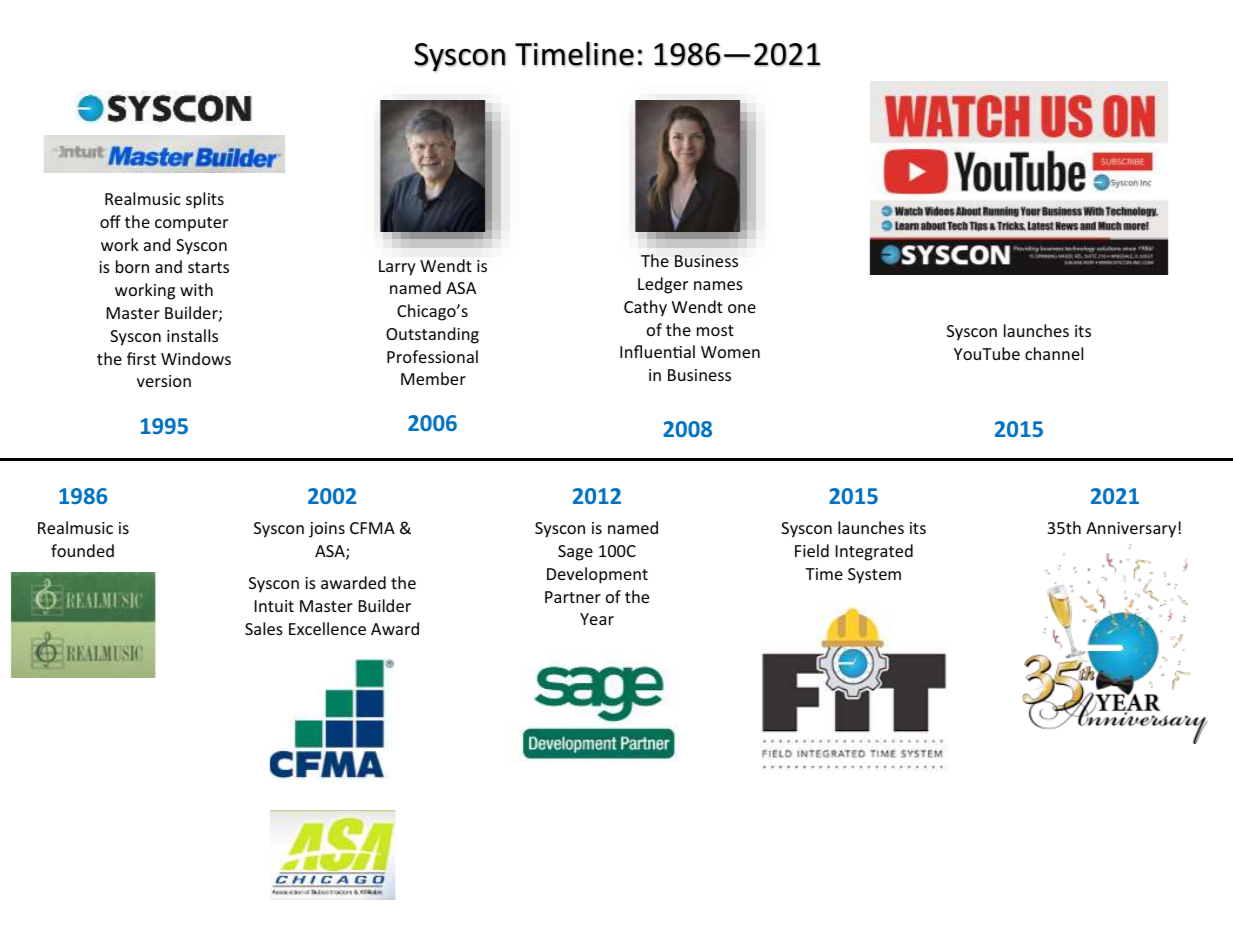 Image resolution: width=1233 pixels, height=952 pixels. Describe the element at coordinates (1054, 353) in the screenshot. I see `channel` at that location.
